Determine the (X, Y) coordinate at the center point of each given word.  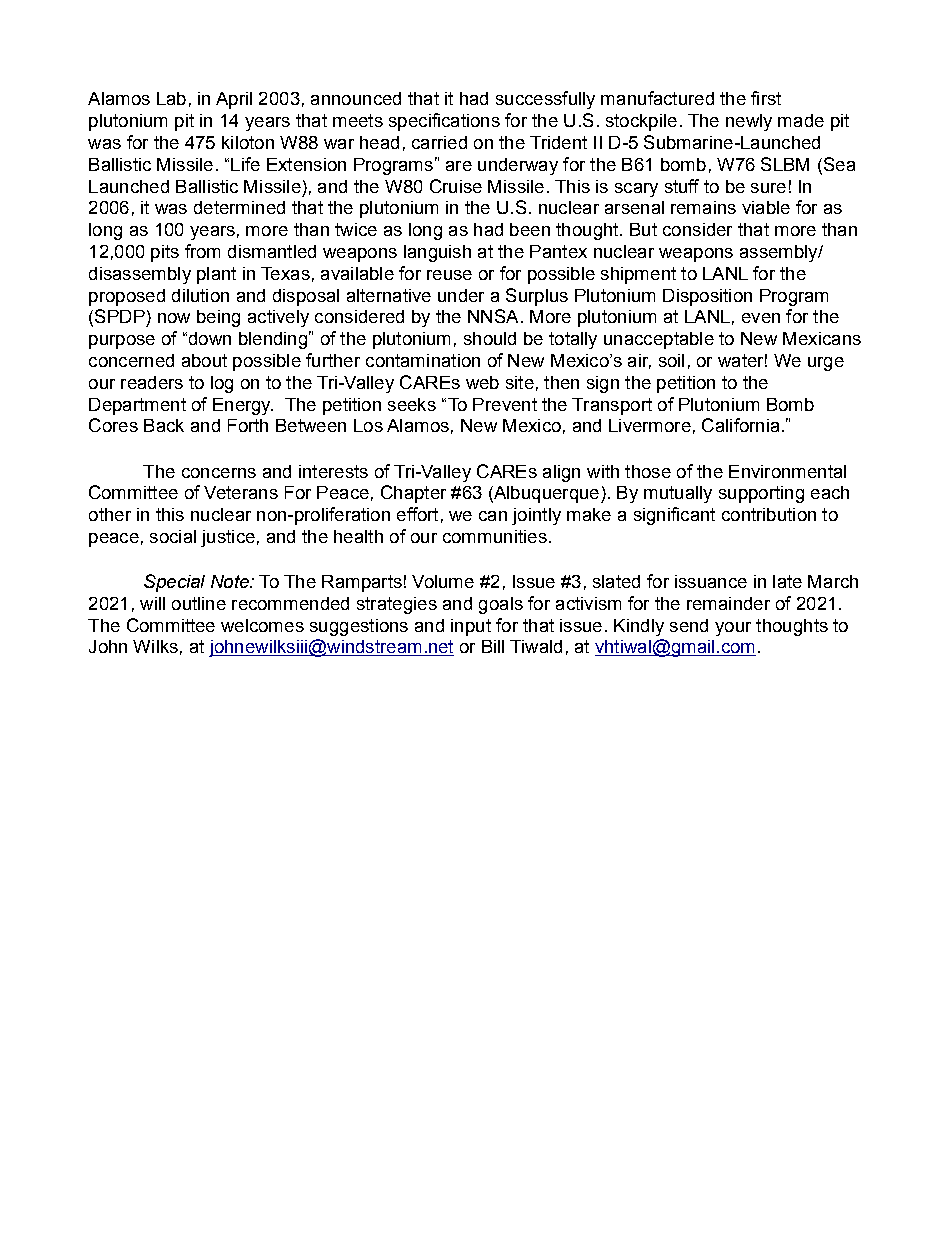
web (482, 382)
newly (749, 122)
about (204, 360)
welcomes (262, 625)
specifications (444, 122)
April (234, 100)
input (471, 627)
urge (826, 364)
